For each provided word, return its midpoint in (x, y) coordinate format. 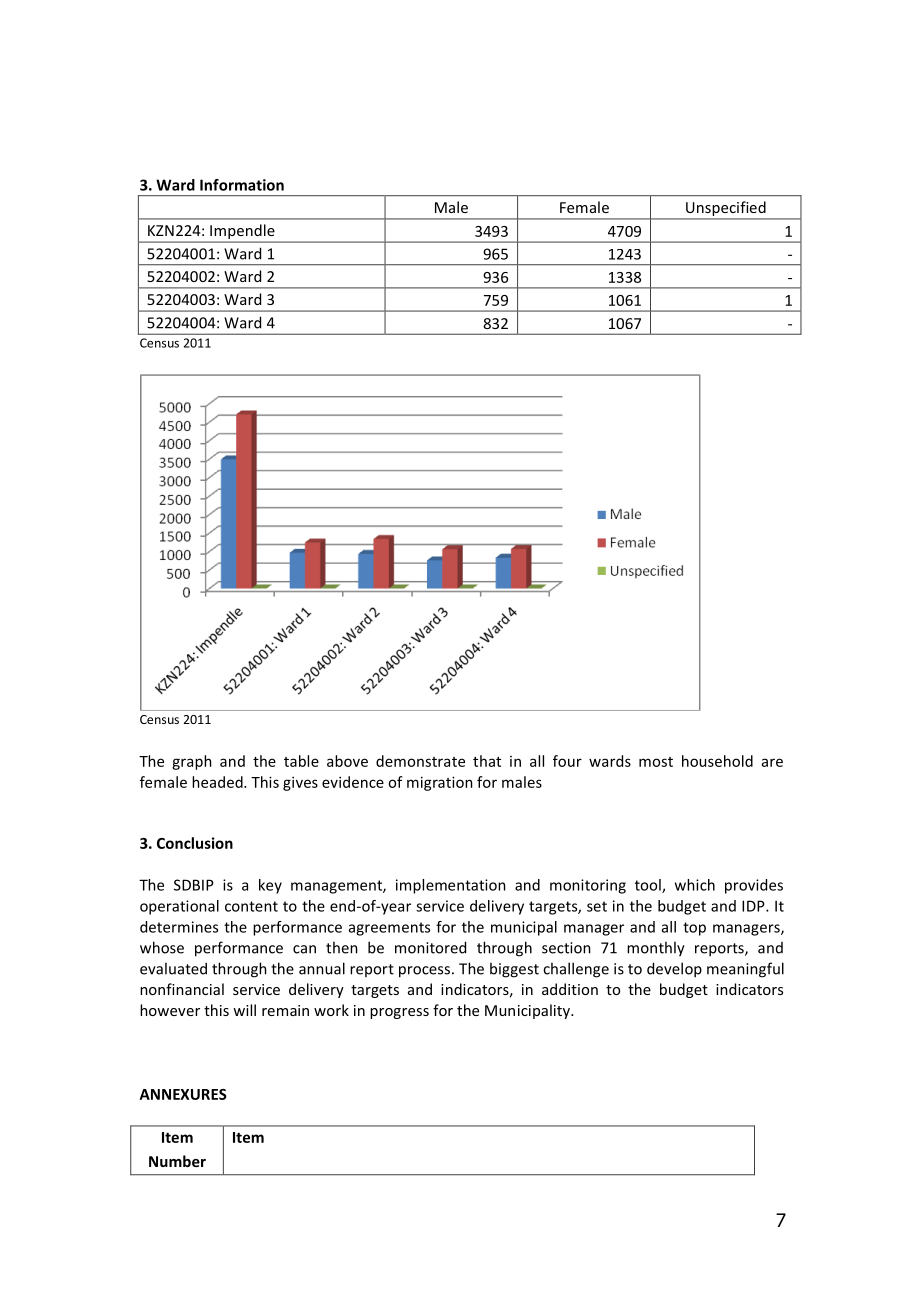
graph (192, 762)
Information (242, 185)
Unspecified (726, 208)
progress (399, 1013)
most (656, 762)
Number (177, 1161)
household (717, 761)
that (487, 761)
